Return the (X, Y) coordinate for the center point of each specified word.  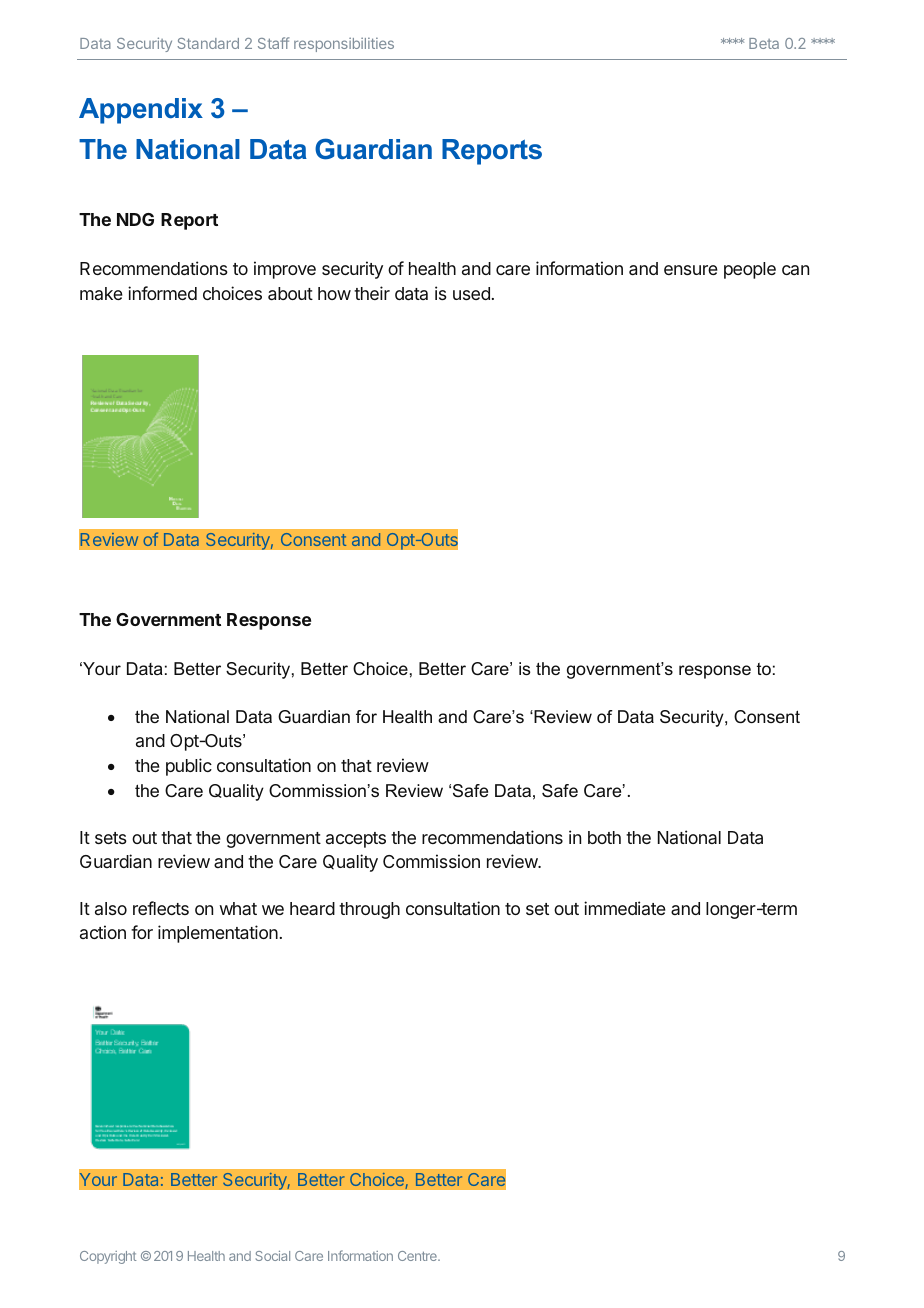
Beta (764, 43)
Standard (208, 43)
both (604, 837)
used (471, 293)
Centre (418, 1256)
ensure (691, 270)
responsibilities (344, 44)
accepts (356, 840)
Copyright (108, 1257)
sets (111, 838)
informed (162, 293)
